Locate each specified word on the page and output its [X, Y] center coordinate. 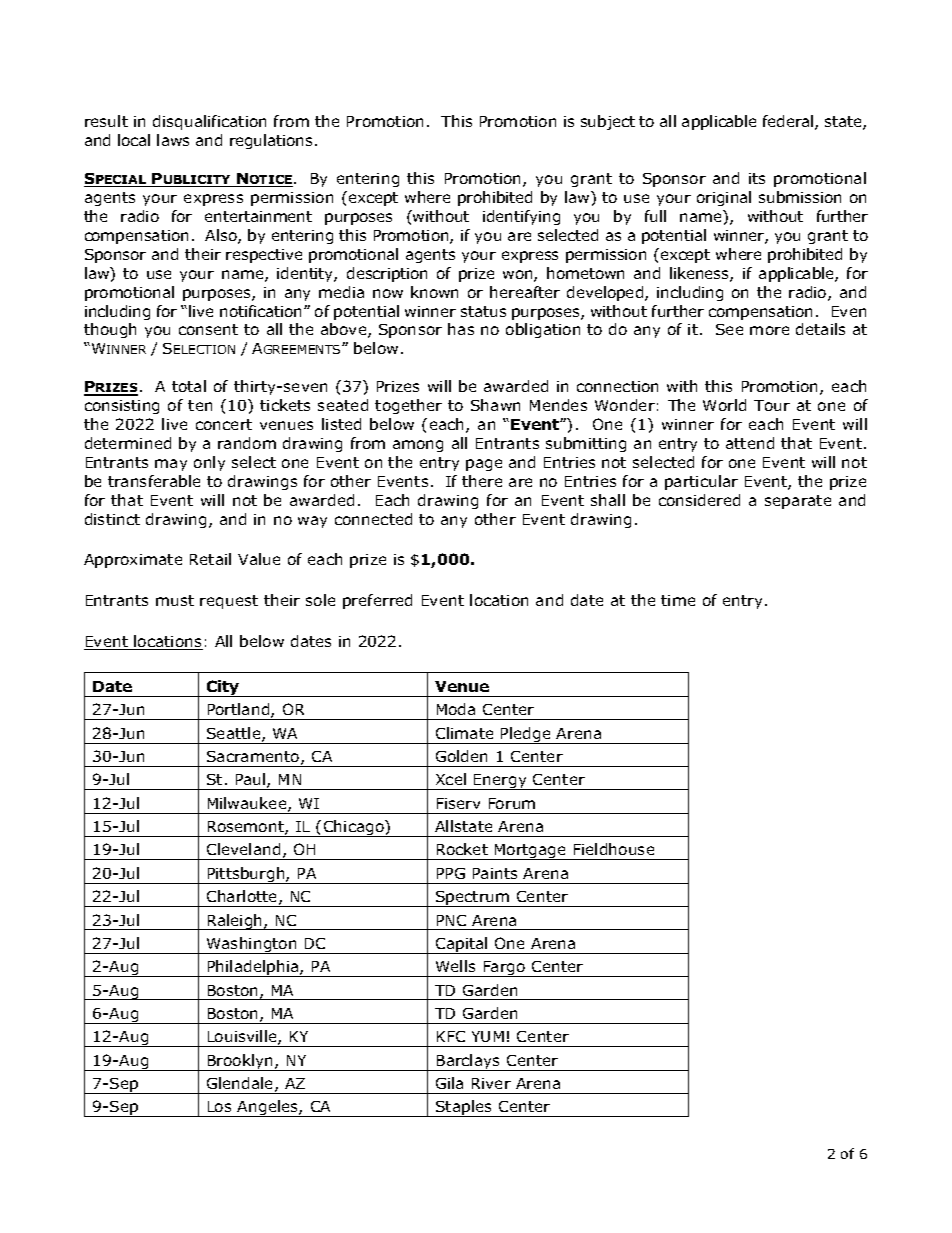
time [678, 600]
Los [219, 1106]
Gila [449, 1083]
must [175, 600]
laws [173, 140]
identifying [521, 217]
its [757, 178]
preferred [377, 601]
